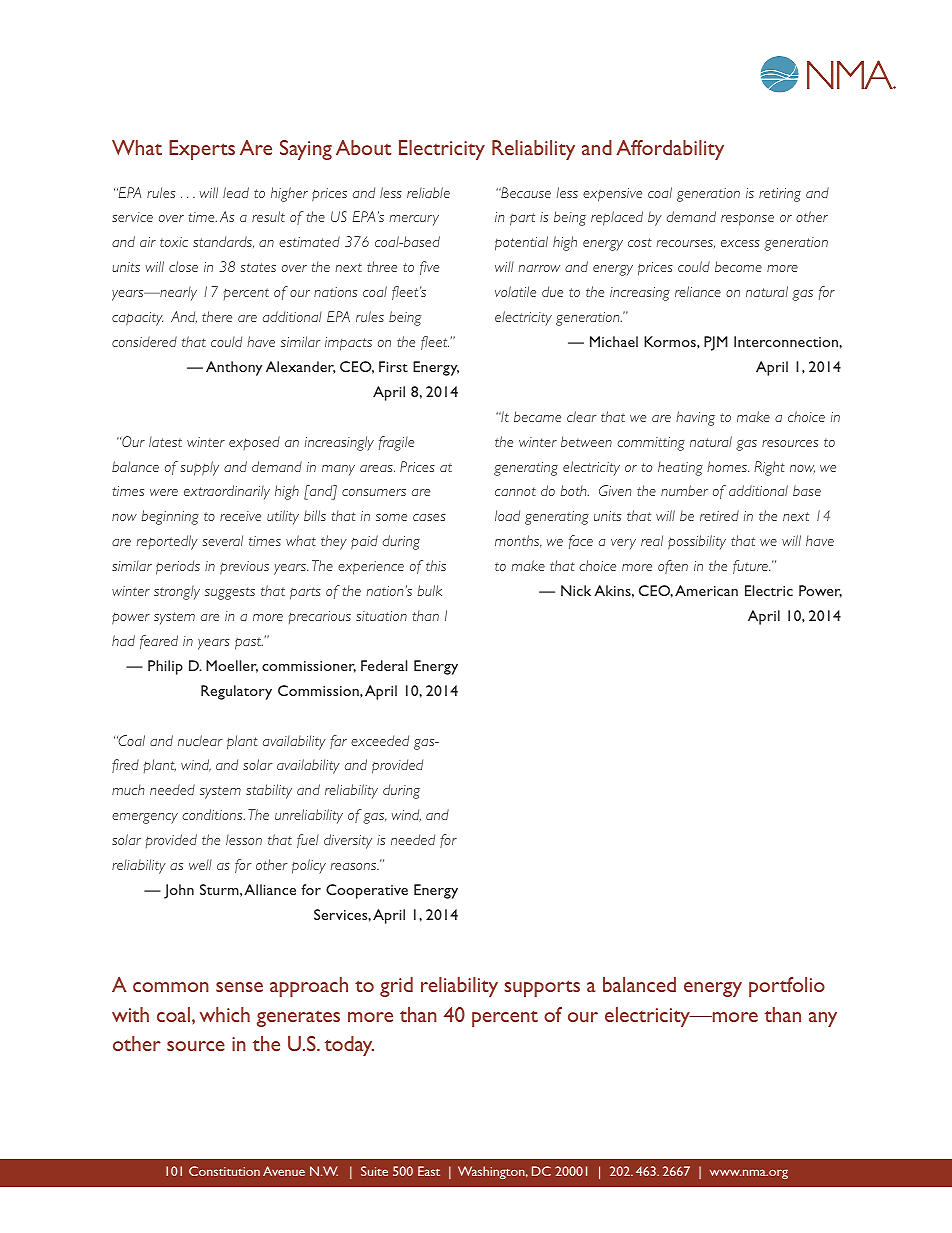  Describe the element at coordinates (202, 150) in the screenshot. I see `Experts` at that location.
